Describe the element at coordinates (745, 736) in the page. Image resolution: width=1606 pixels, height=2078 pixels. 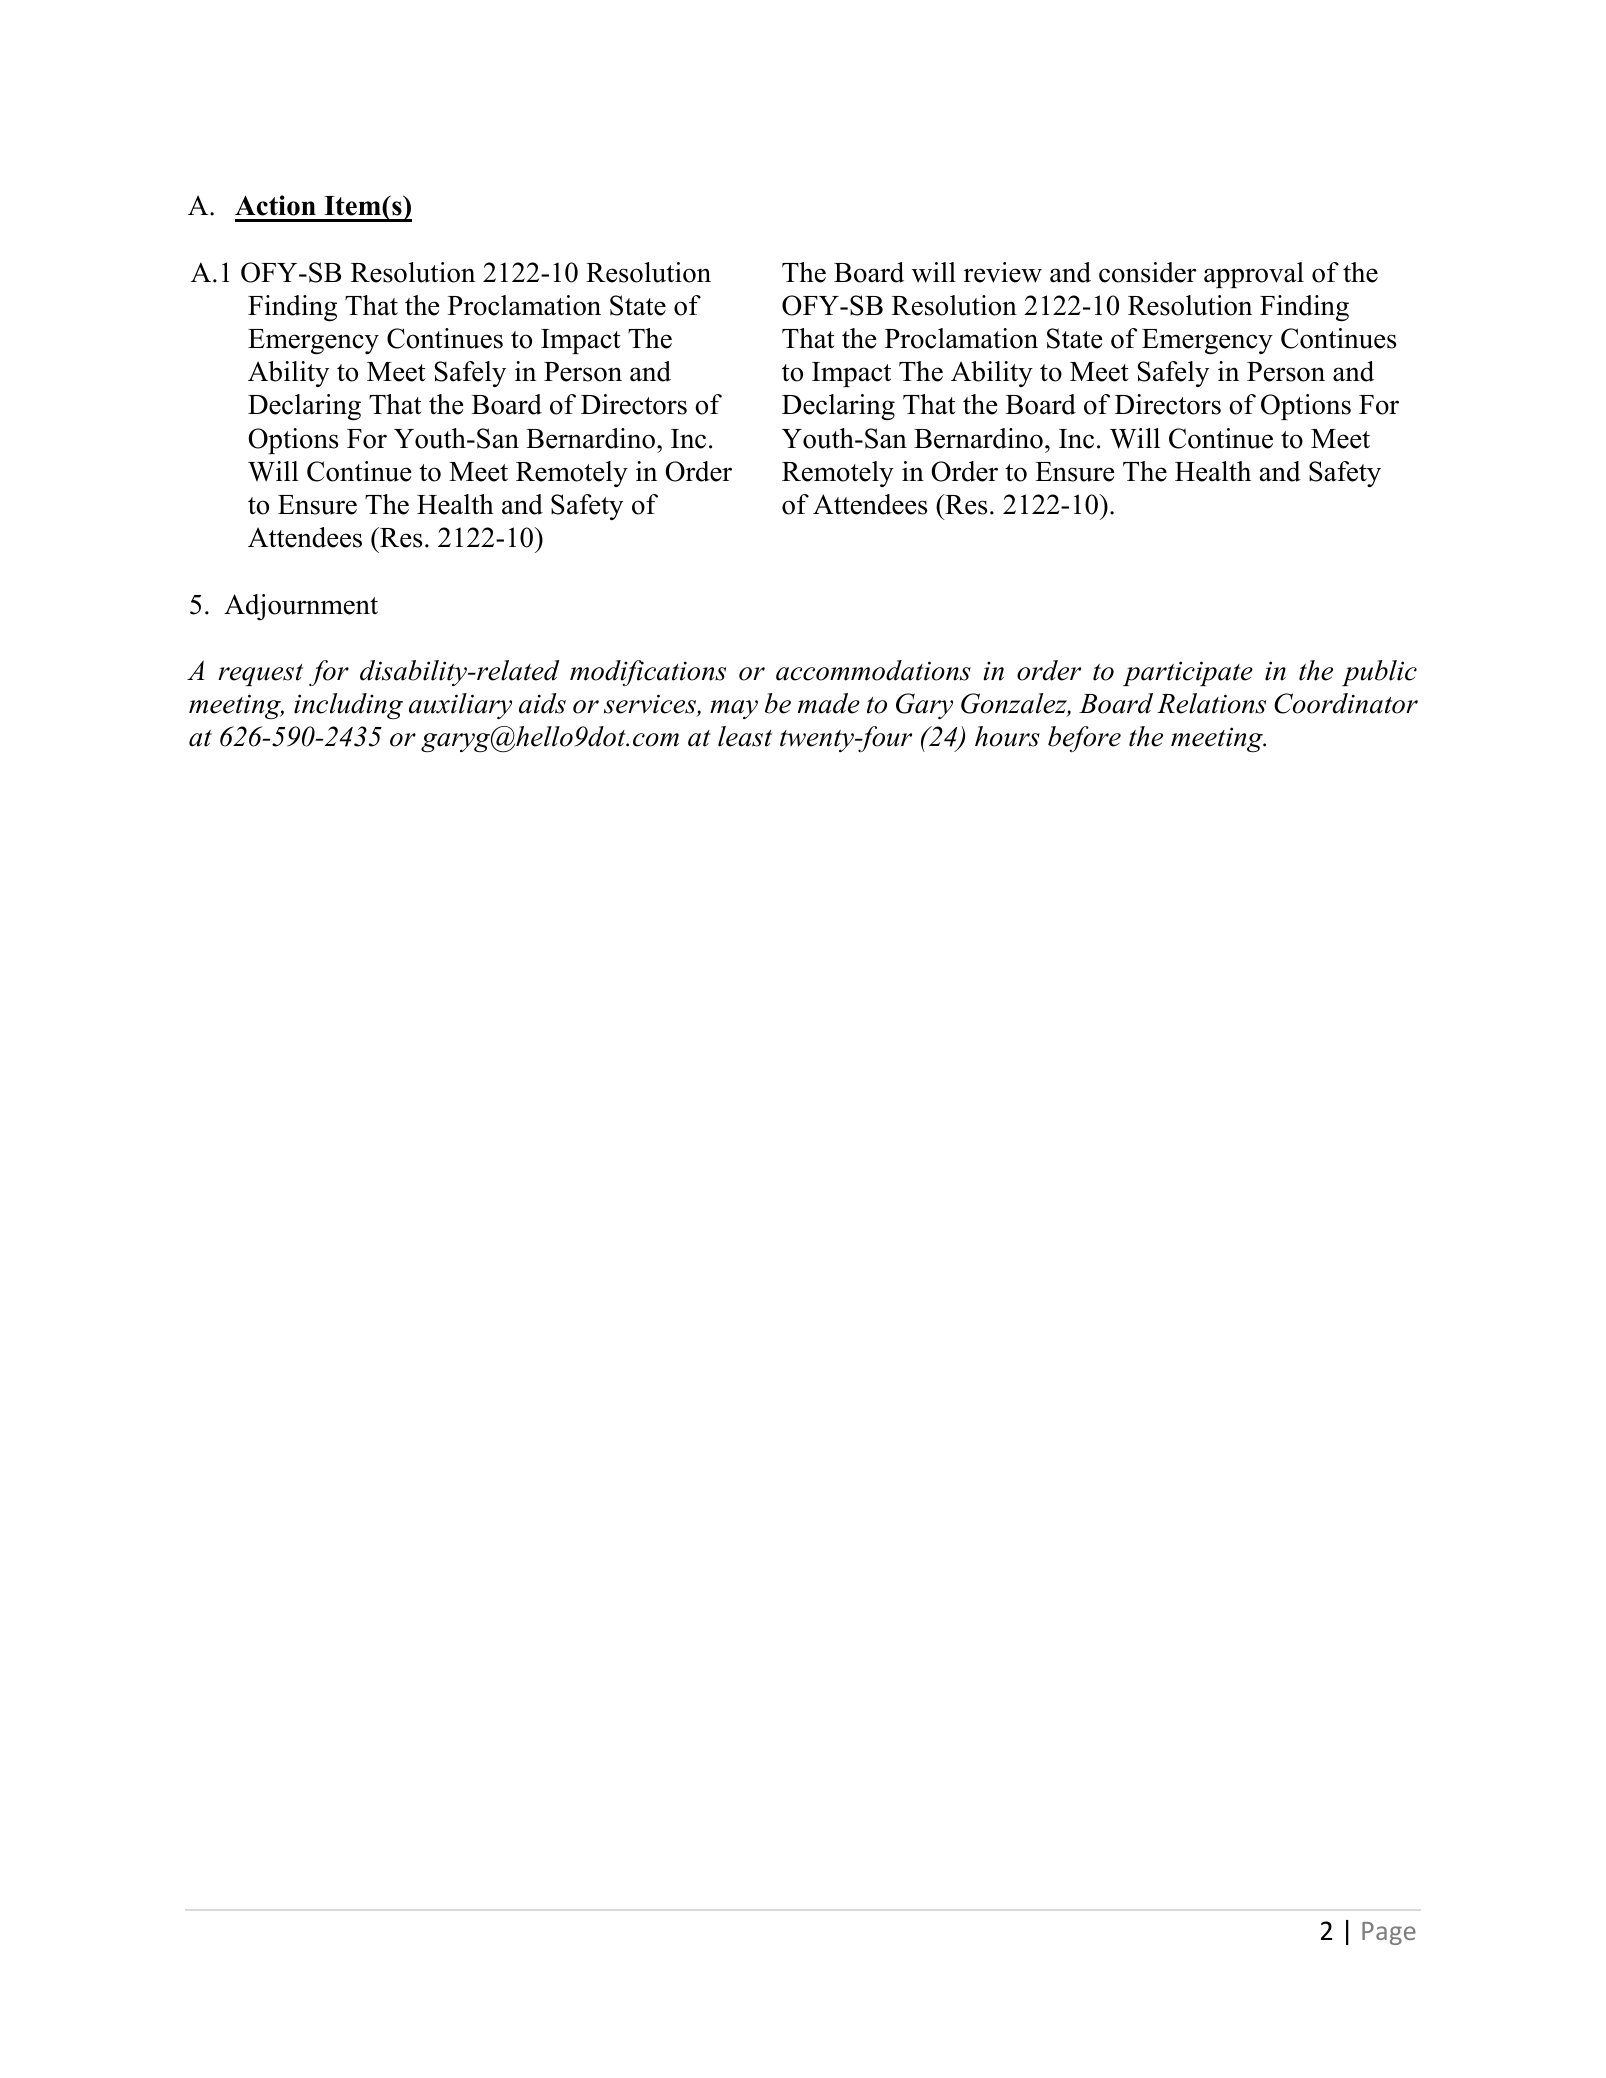
I see `least` at that location.
